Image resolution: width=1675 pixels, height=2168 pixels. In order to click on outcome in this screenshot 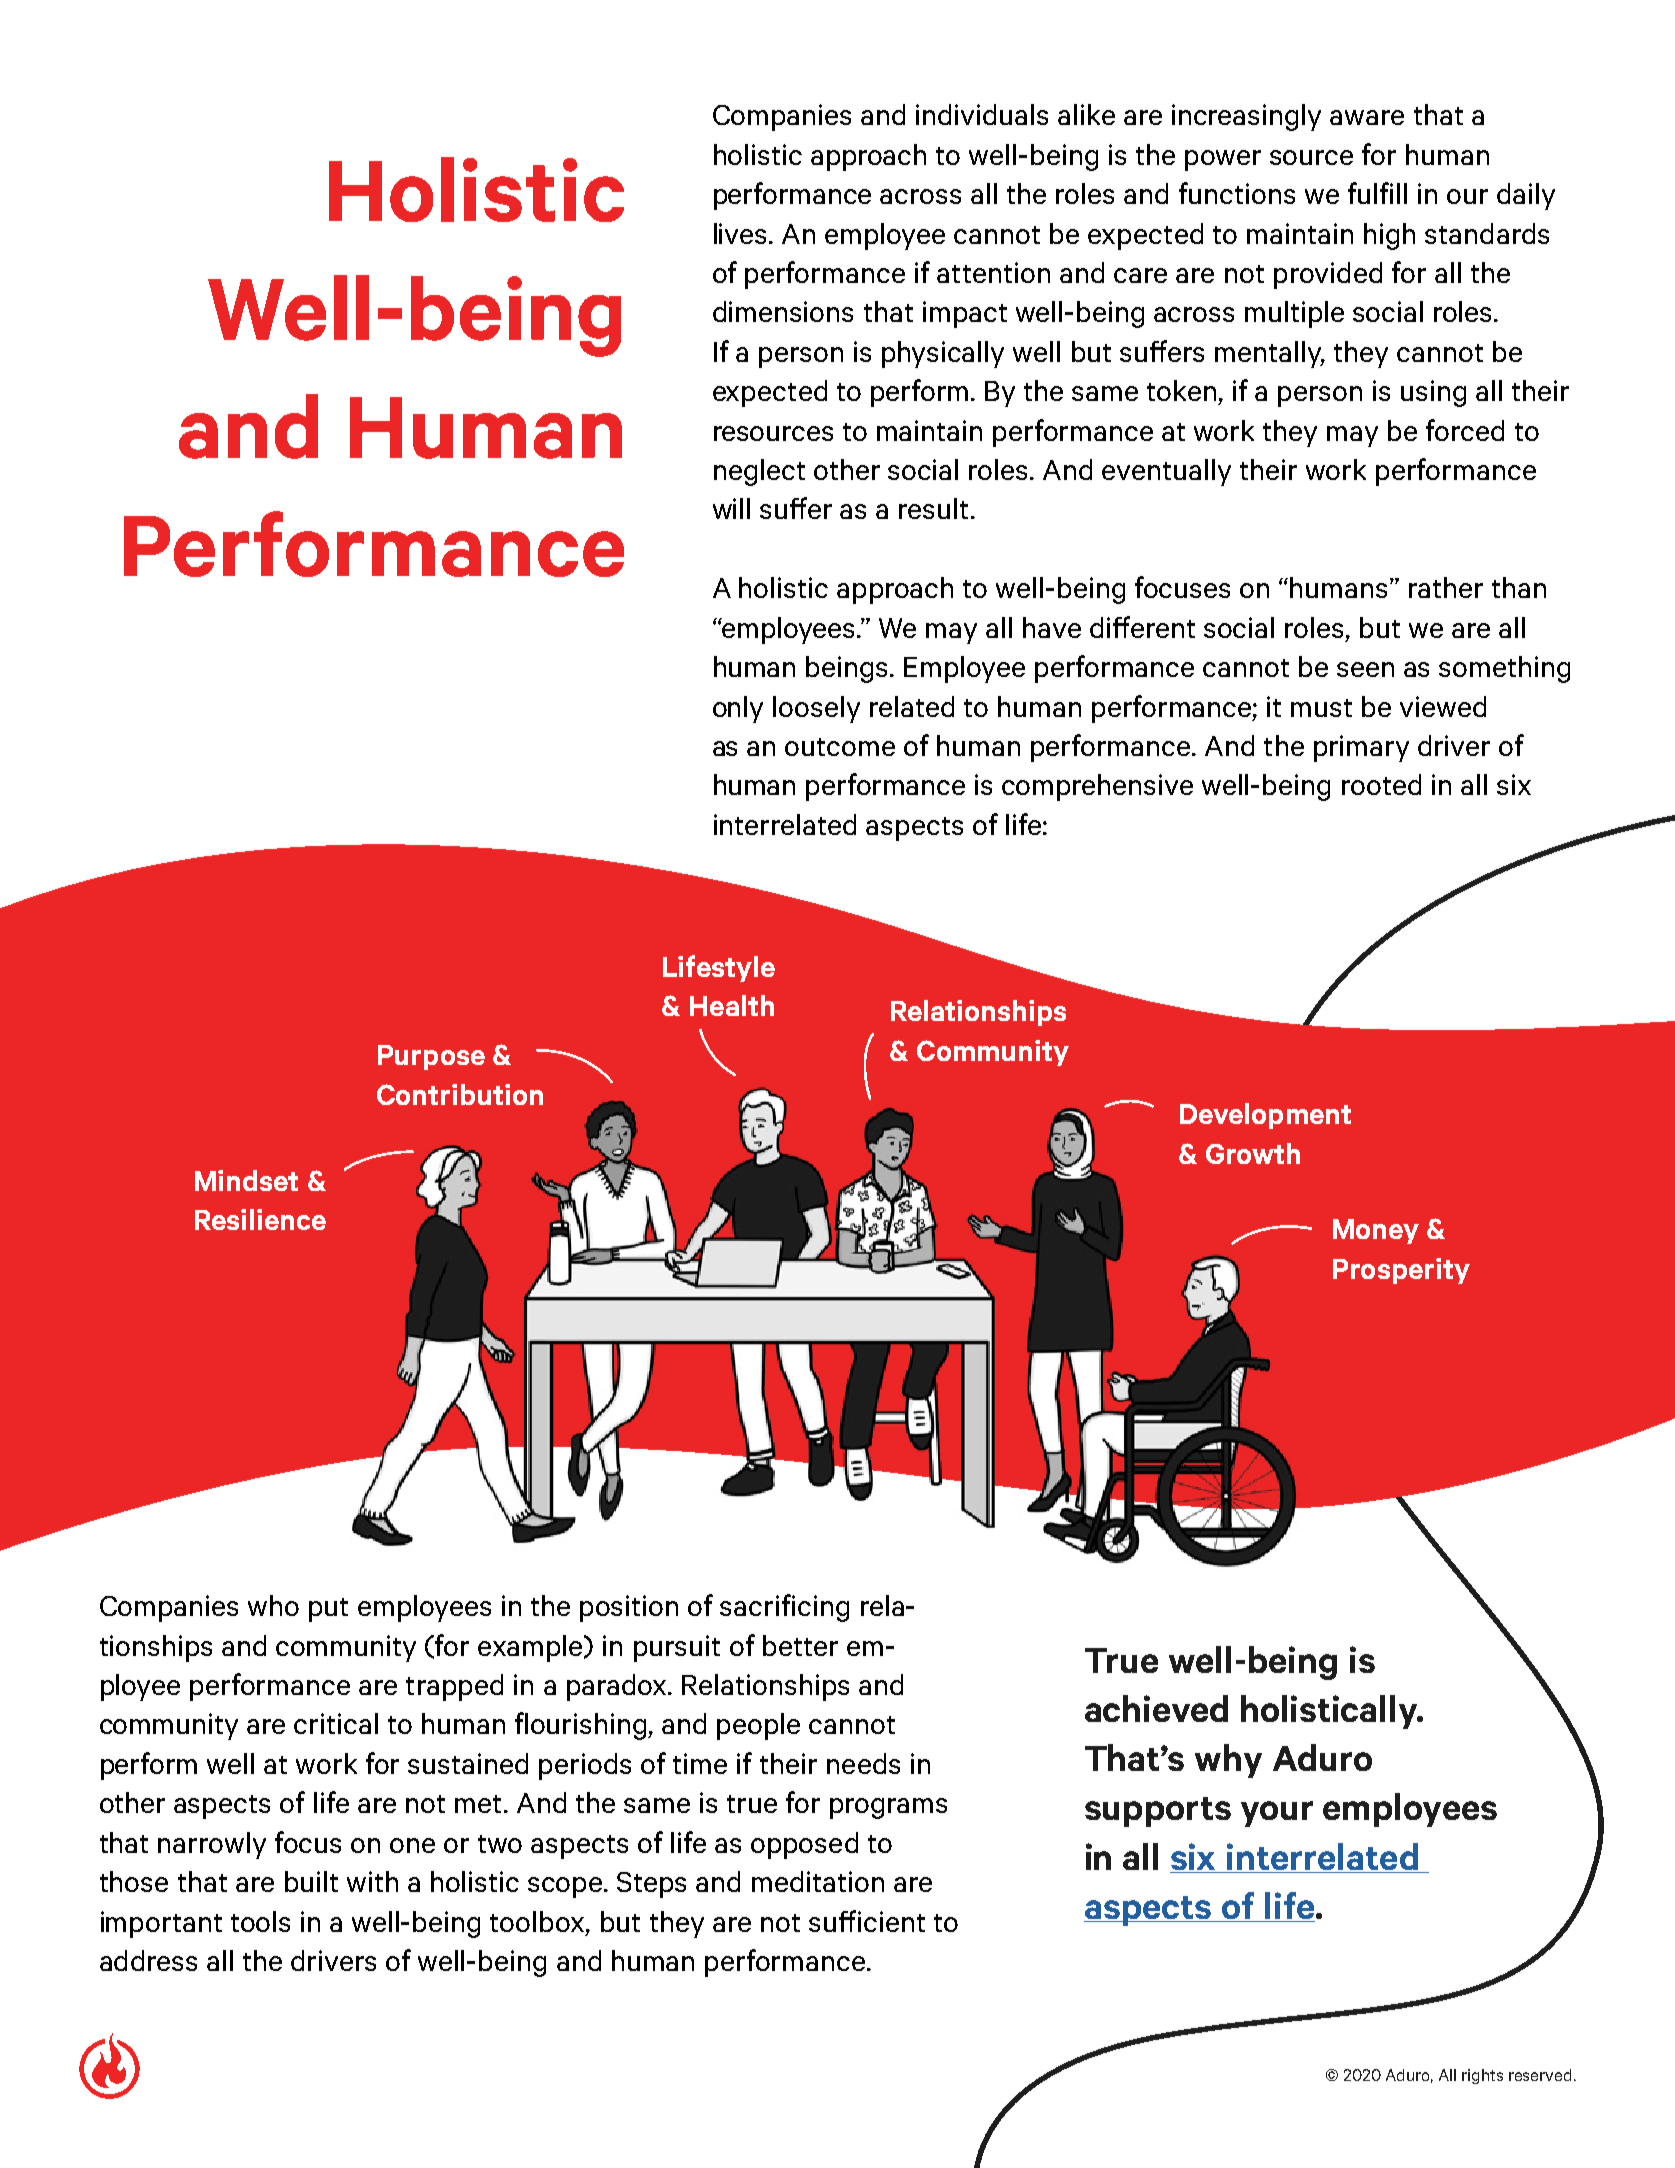, I will do `click(840, 747)`.
